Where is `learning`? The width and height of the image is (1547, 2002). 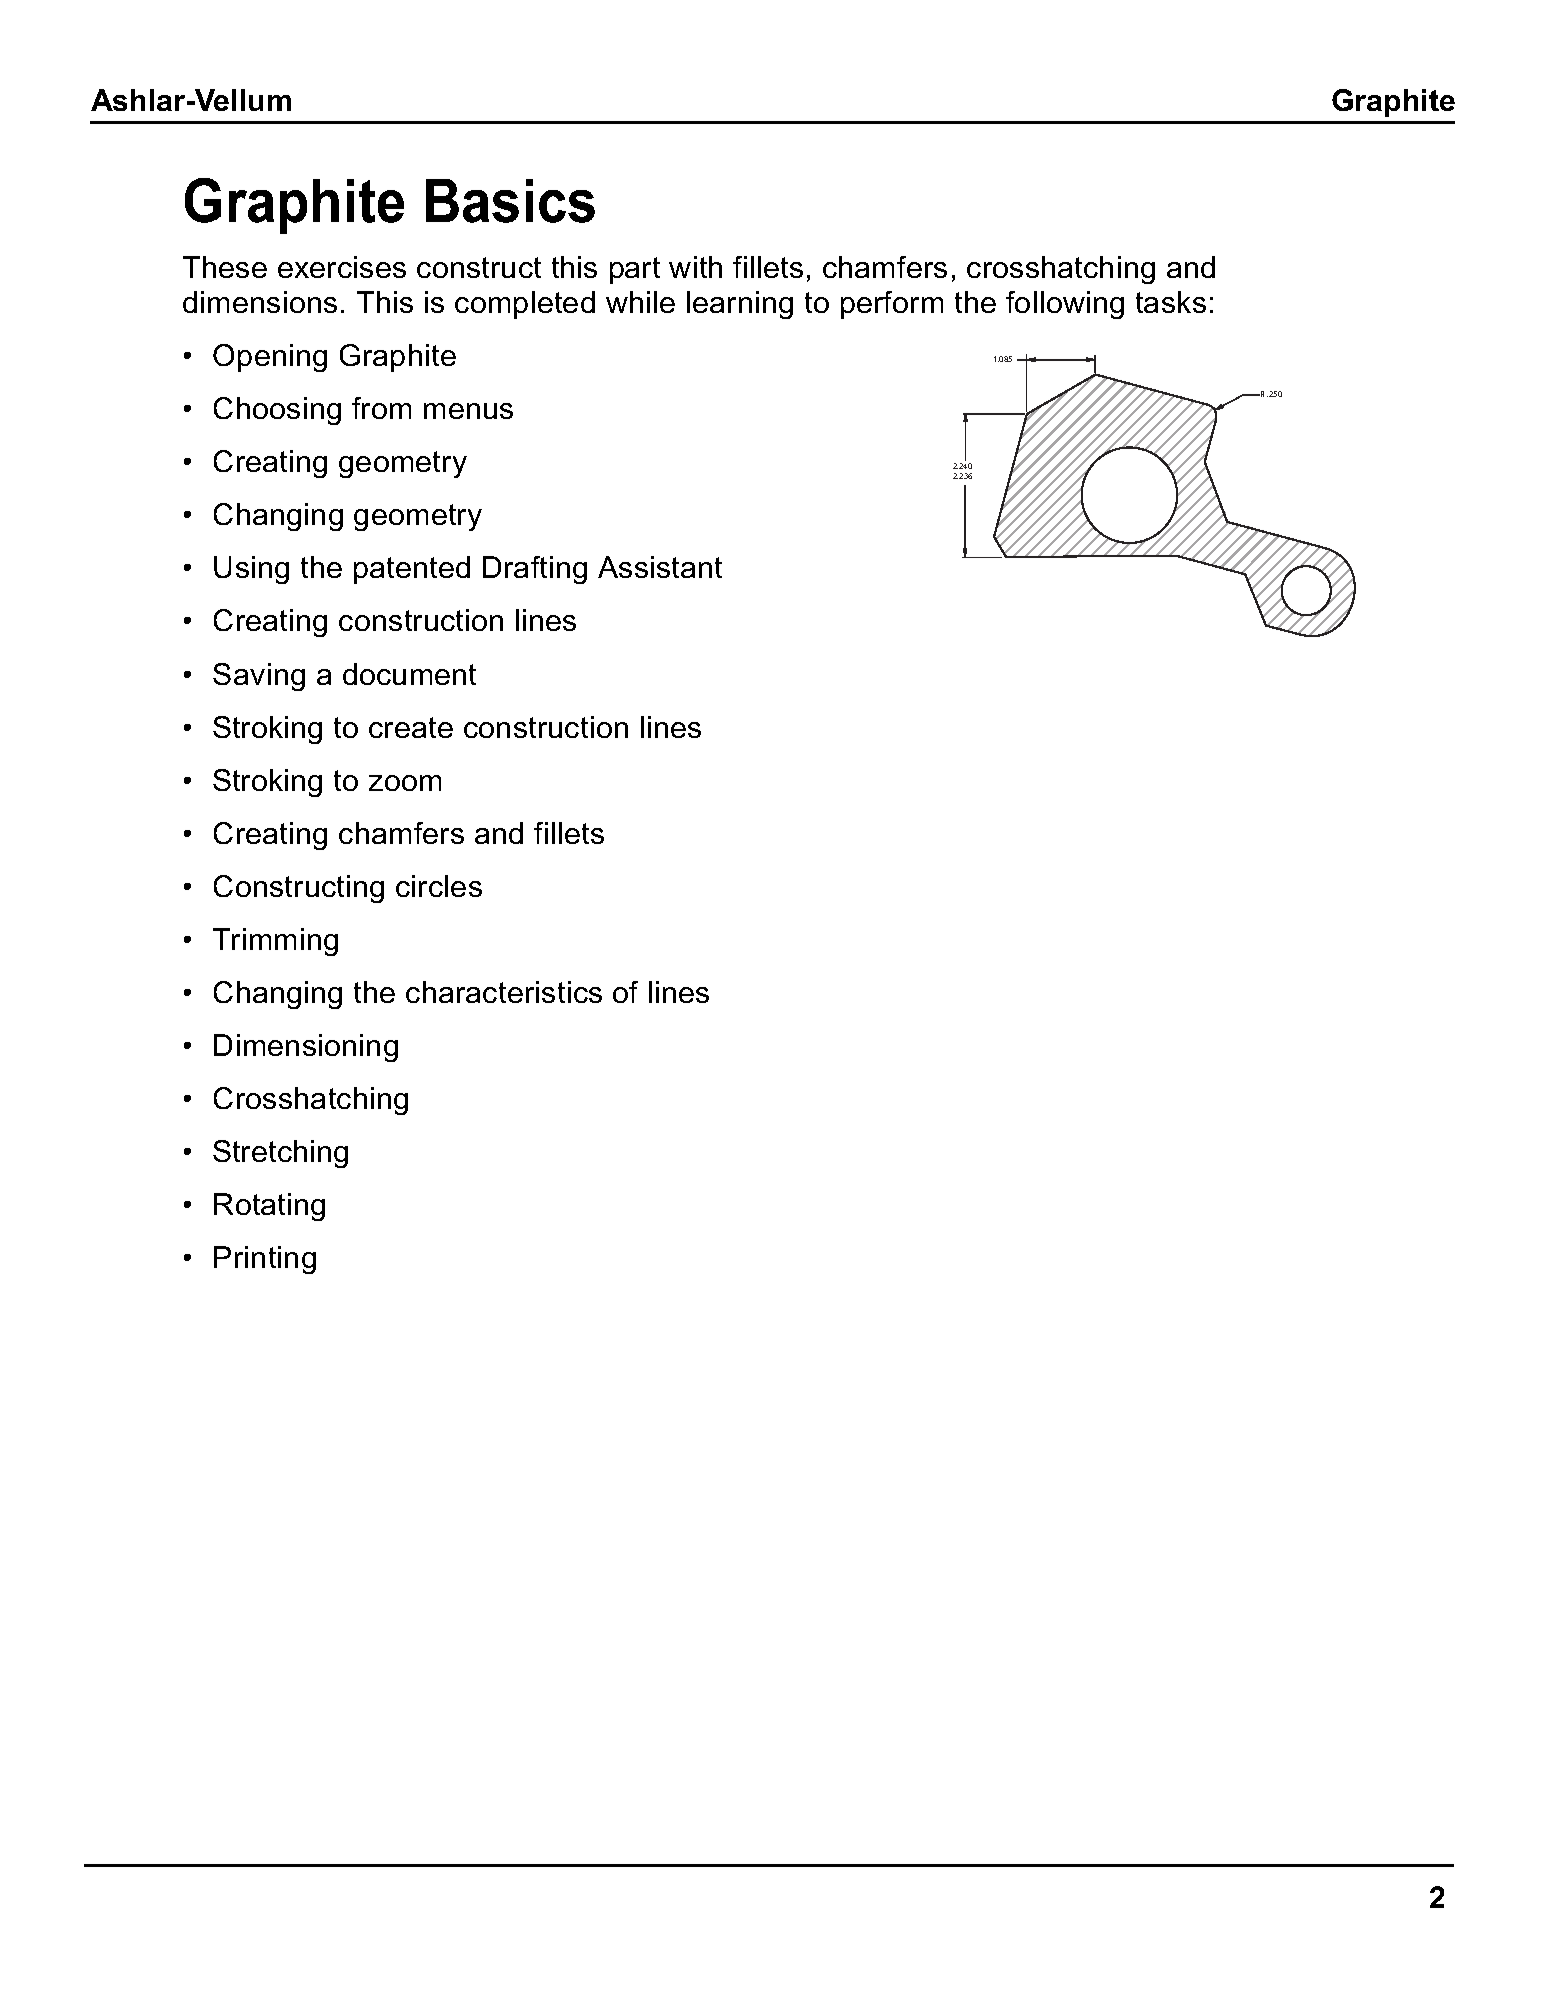 learning is located at coordinates (740, 305).
